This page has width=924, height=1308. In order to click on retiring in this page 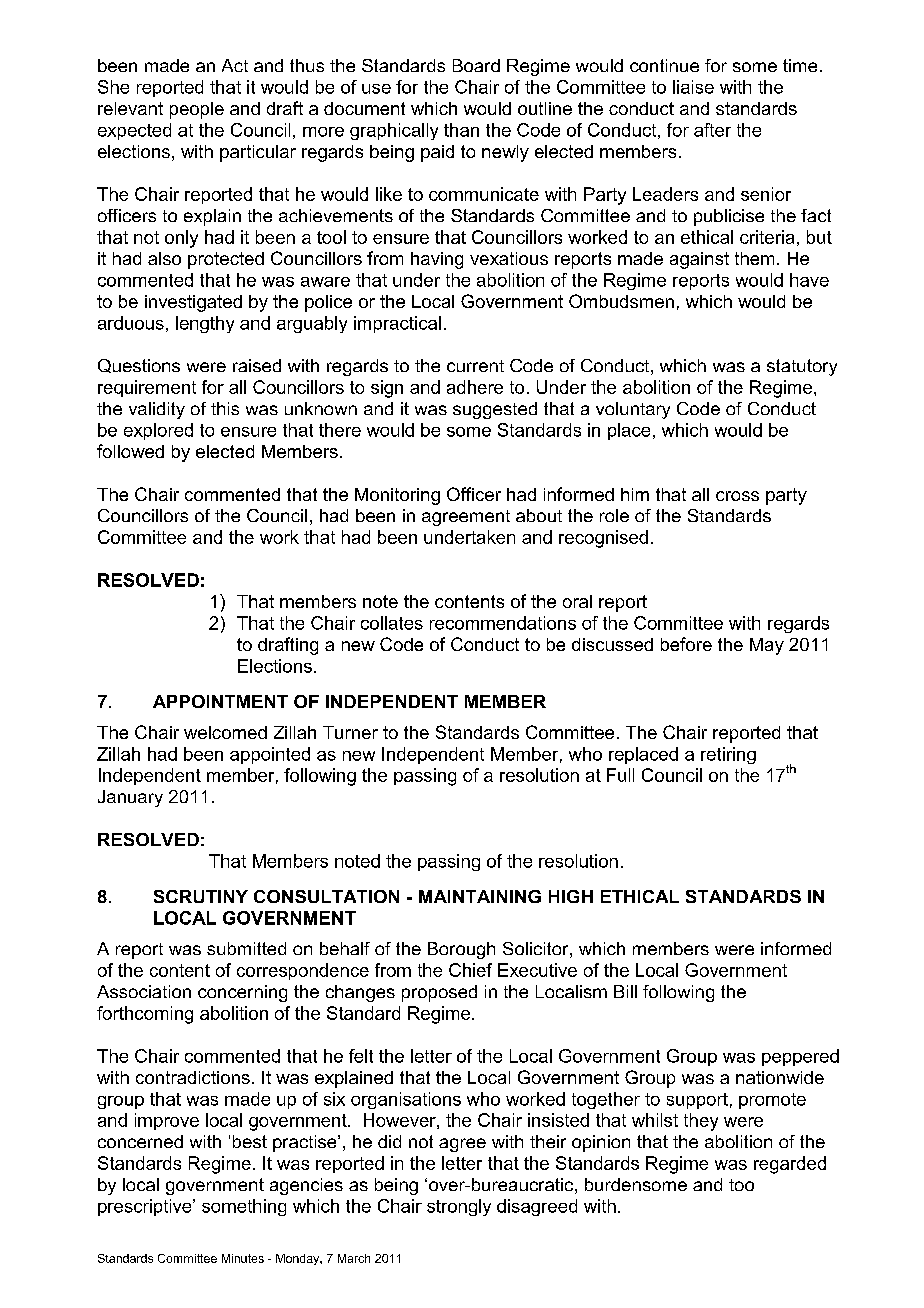, I will do `click(728, 755)`.
